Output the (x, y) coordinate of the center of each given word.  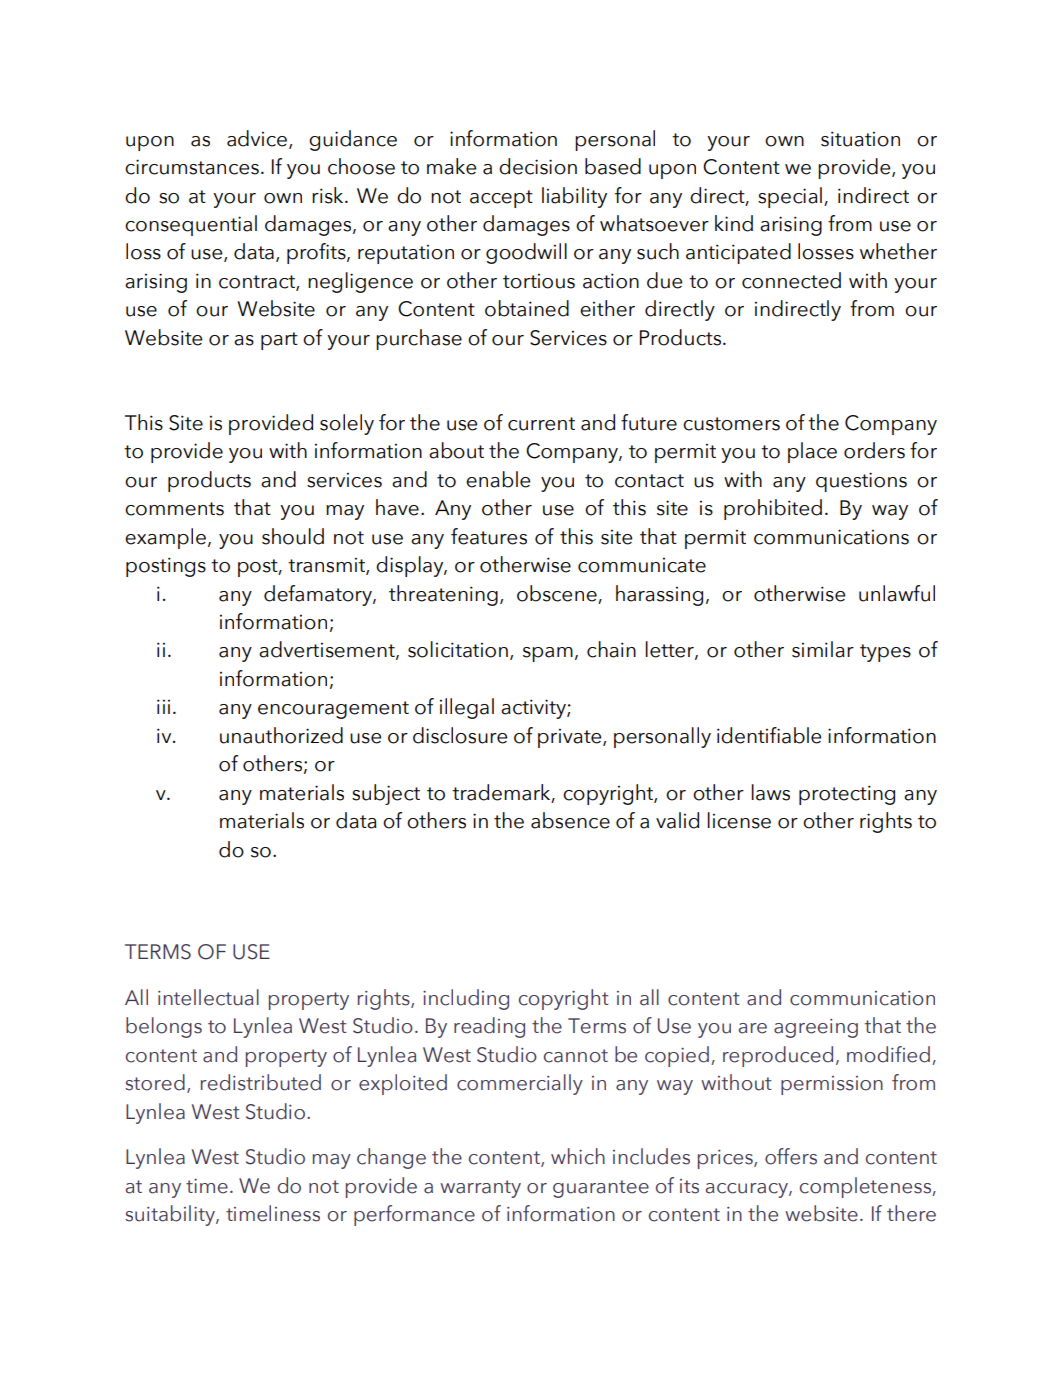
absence (570, 820)
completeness (866, 1187)
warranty (480, 1189)
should (293, 536)
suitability (171, 1215)
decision (538, 166)
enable (498, 479)
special (790, 197)
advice (258, 139)
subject (386, 794)
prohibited (773, 509)
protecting (847, 795)
